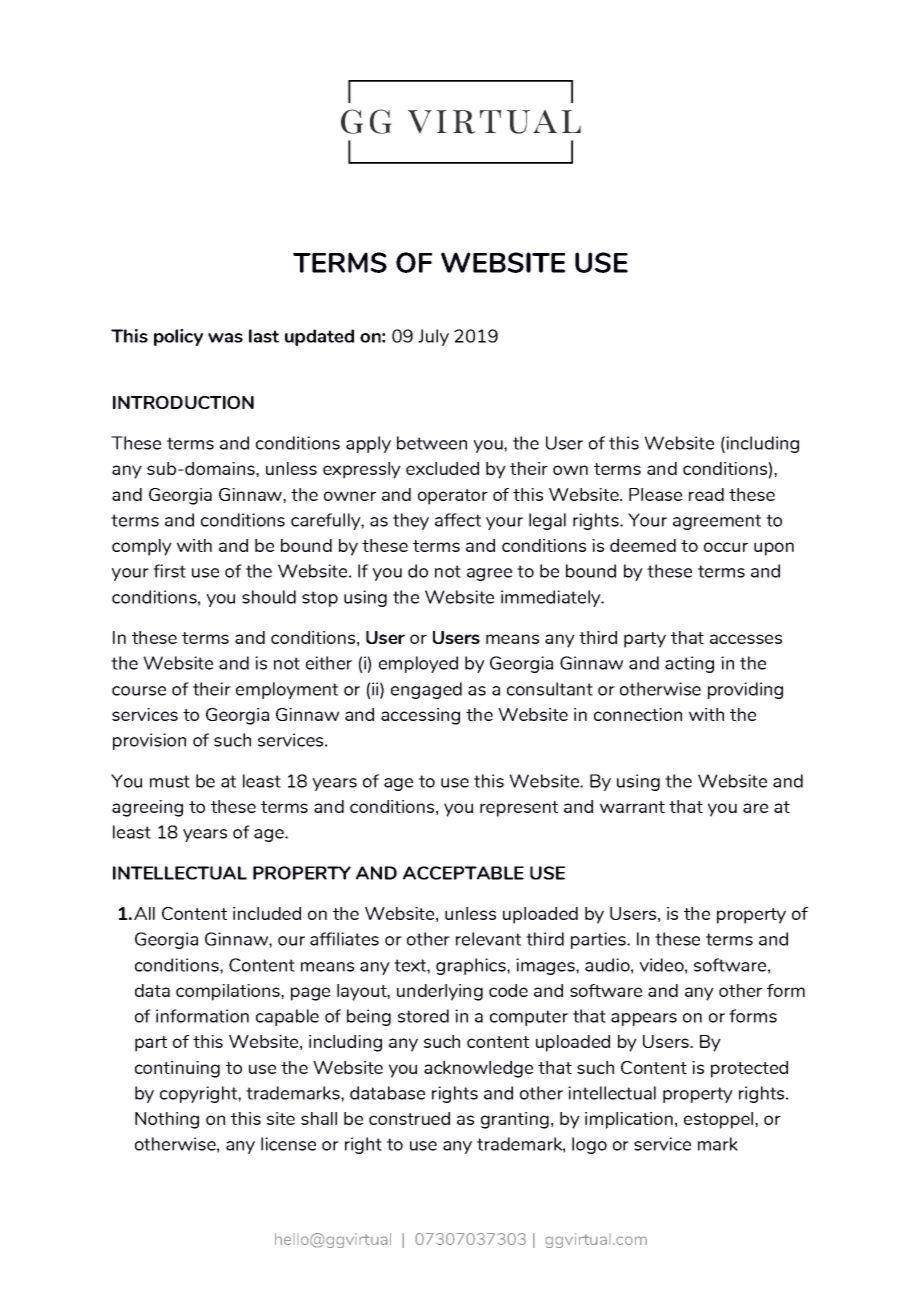 The image size is (924, 1308). I want to click on connection, so click(638, 714).
